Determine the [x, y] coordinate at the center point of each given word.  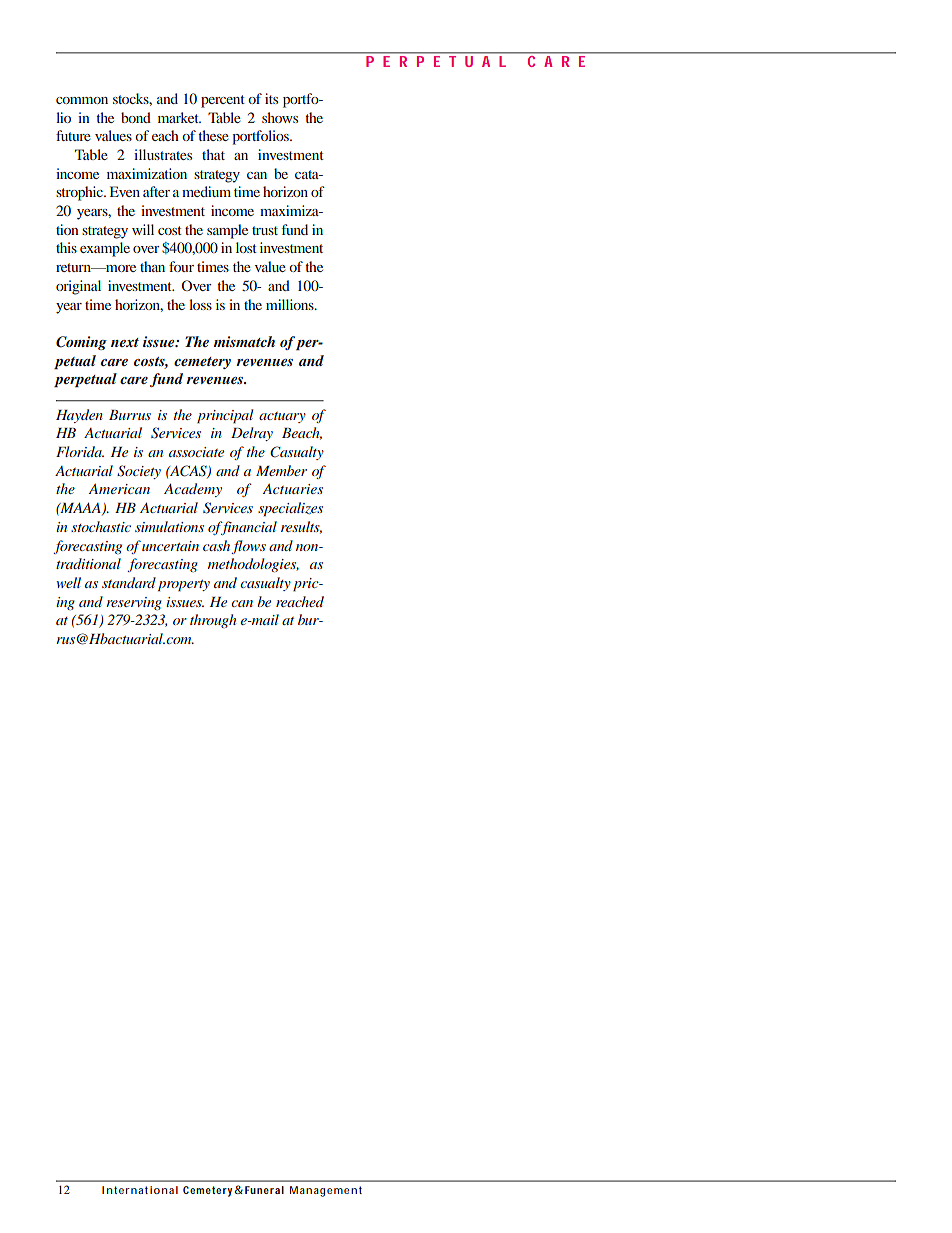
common [82, 100]
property [184, 586]
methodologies [253, 565]
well [68, 582]
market [179, 117]
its [271, 98]
